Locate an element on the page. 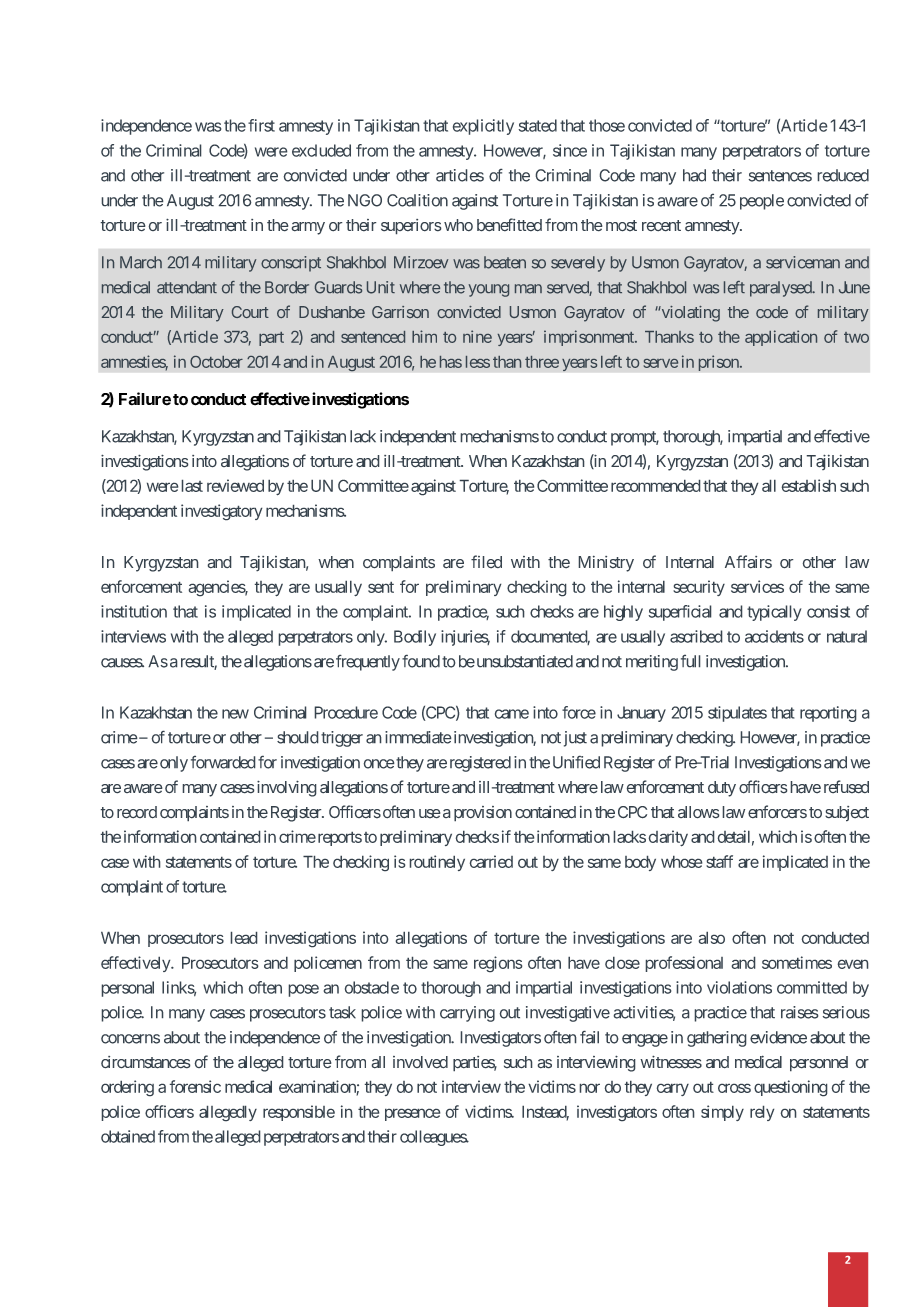 This image has width=924, height=1307. first is located at coordinates (261, 125).
